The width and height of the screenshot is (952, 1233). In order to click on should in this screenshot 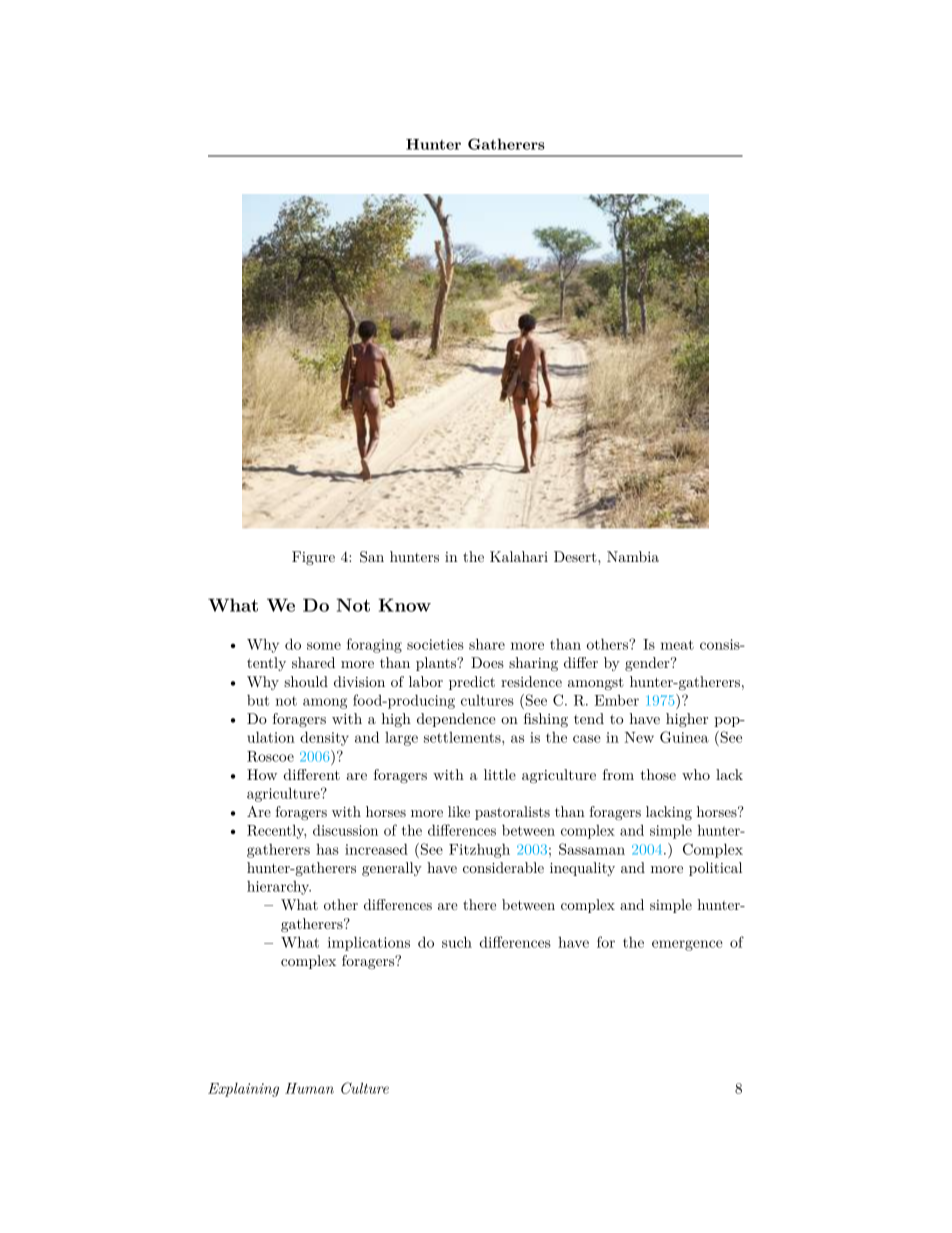, I will do `click(306, 681)`.
